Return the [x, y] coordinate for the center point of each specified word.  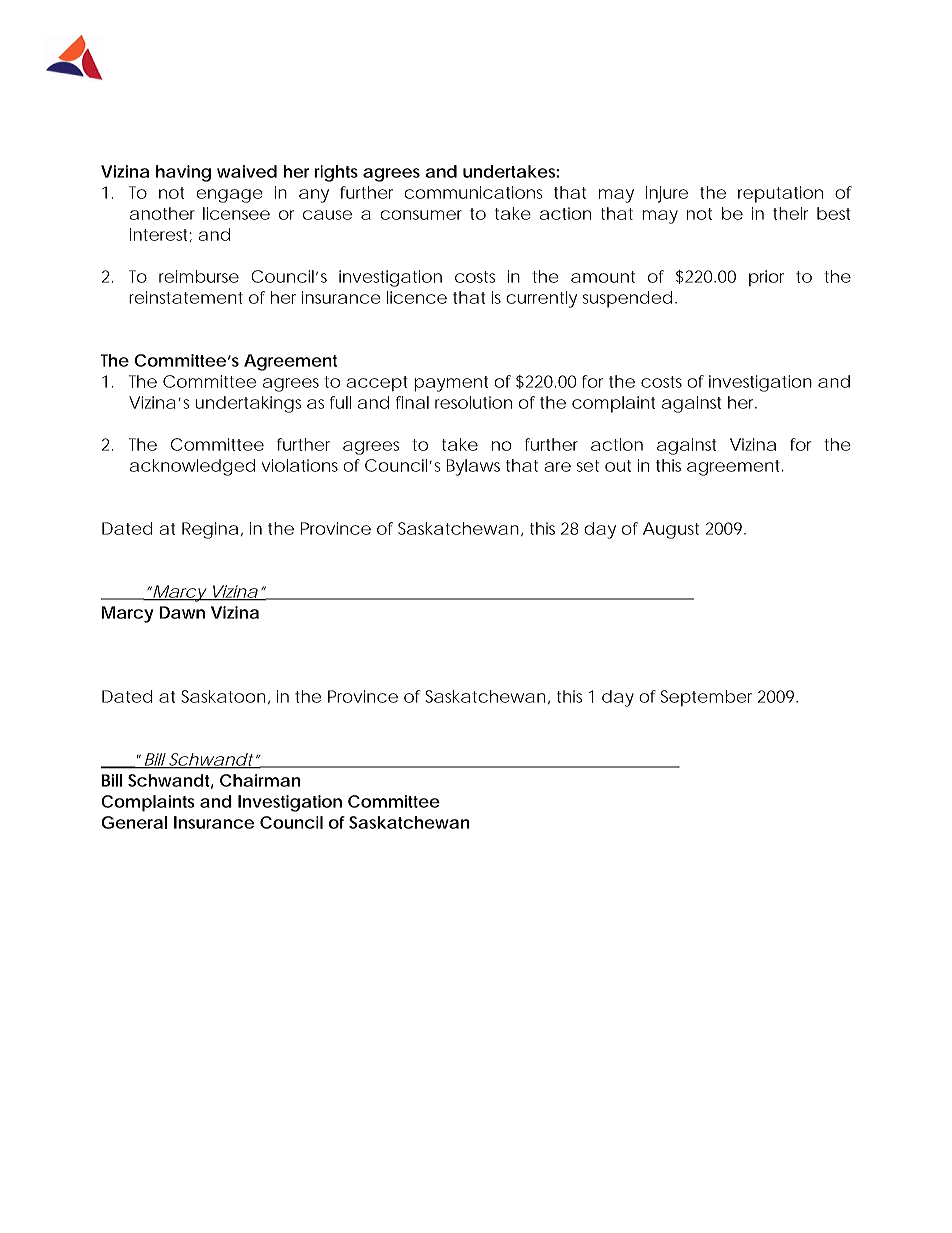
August [671, 530]
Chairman [260, 780]
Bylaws [473, 467]
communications [473, 192]
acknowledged [192, 467]
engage [229, 196]
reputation [780, 194]
